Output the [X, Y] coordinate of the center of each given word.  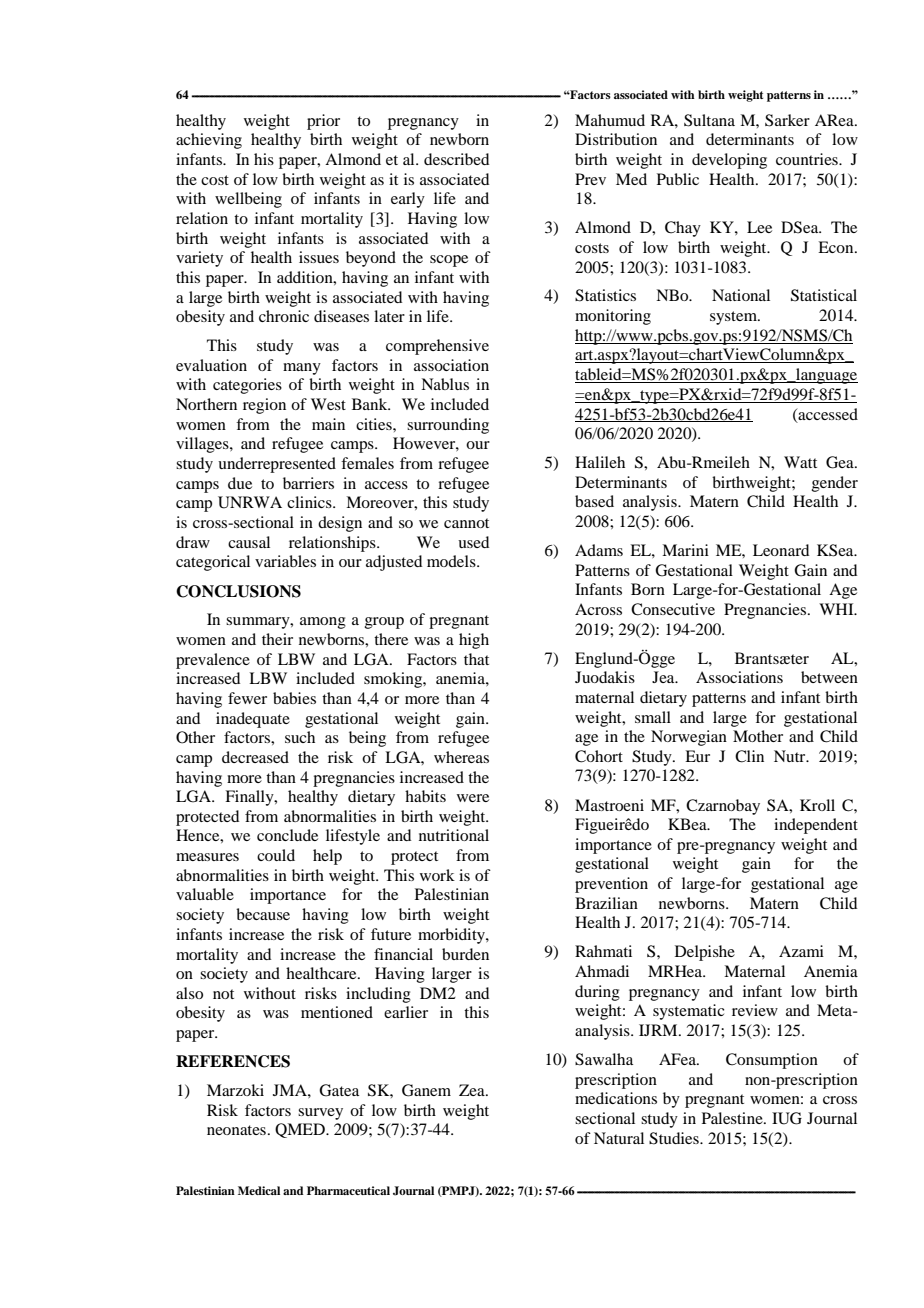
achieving [209, 141]
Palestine [733, 1118]
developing [729, 161]
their [277, 639]
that [476, 659]
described [456, 159]
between [829, 677]
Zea [473, 1090]
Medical [259, 1190]
